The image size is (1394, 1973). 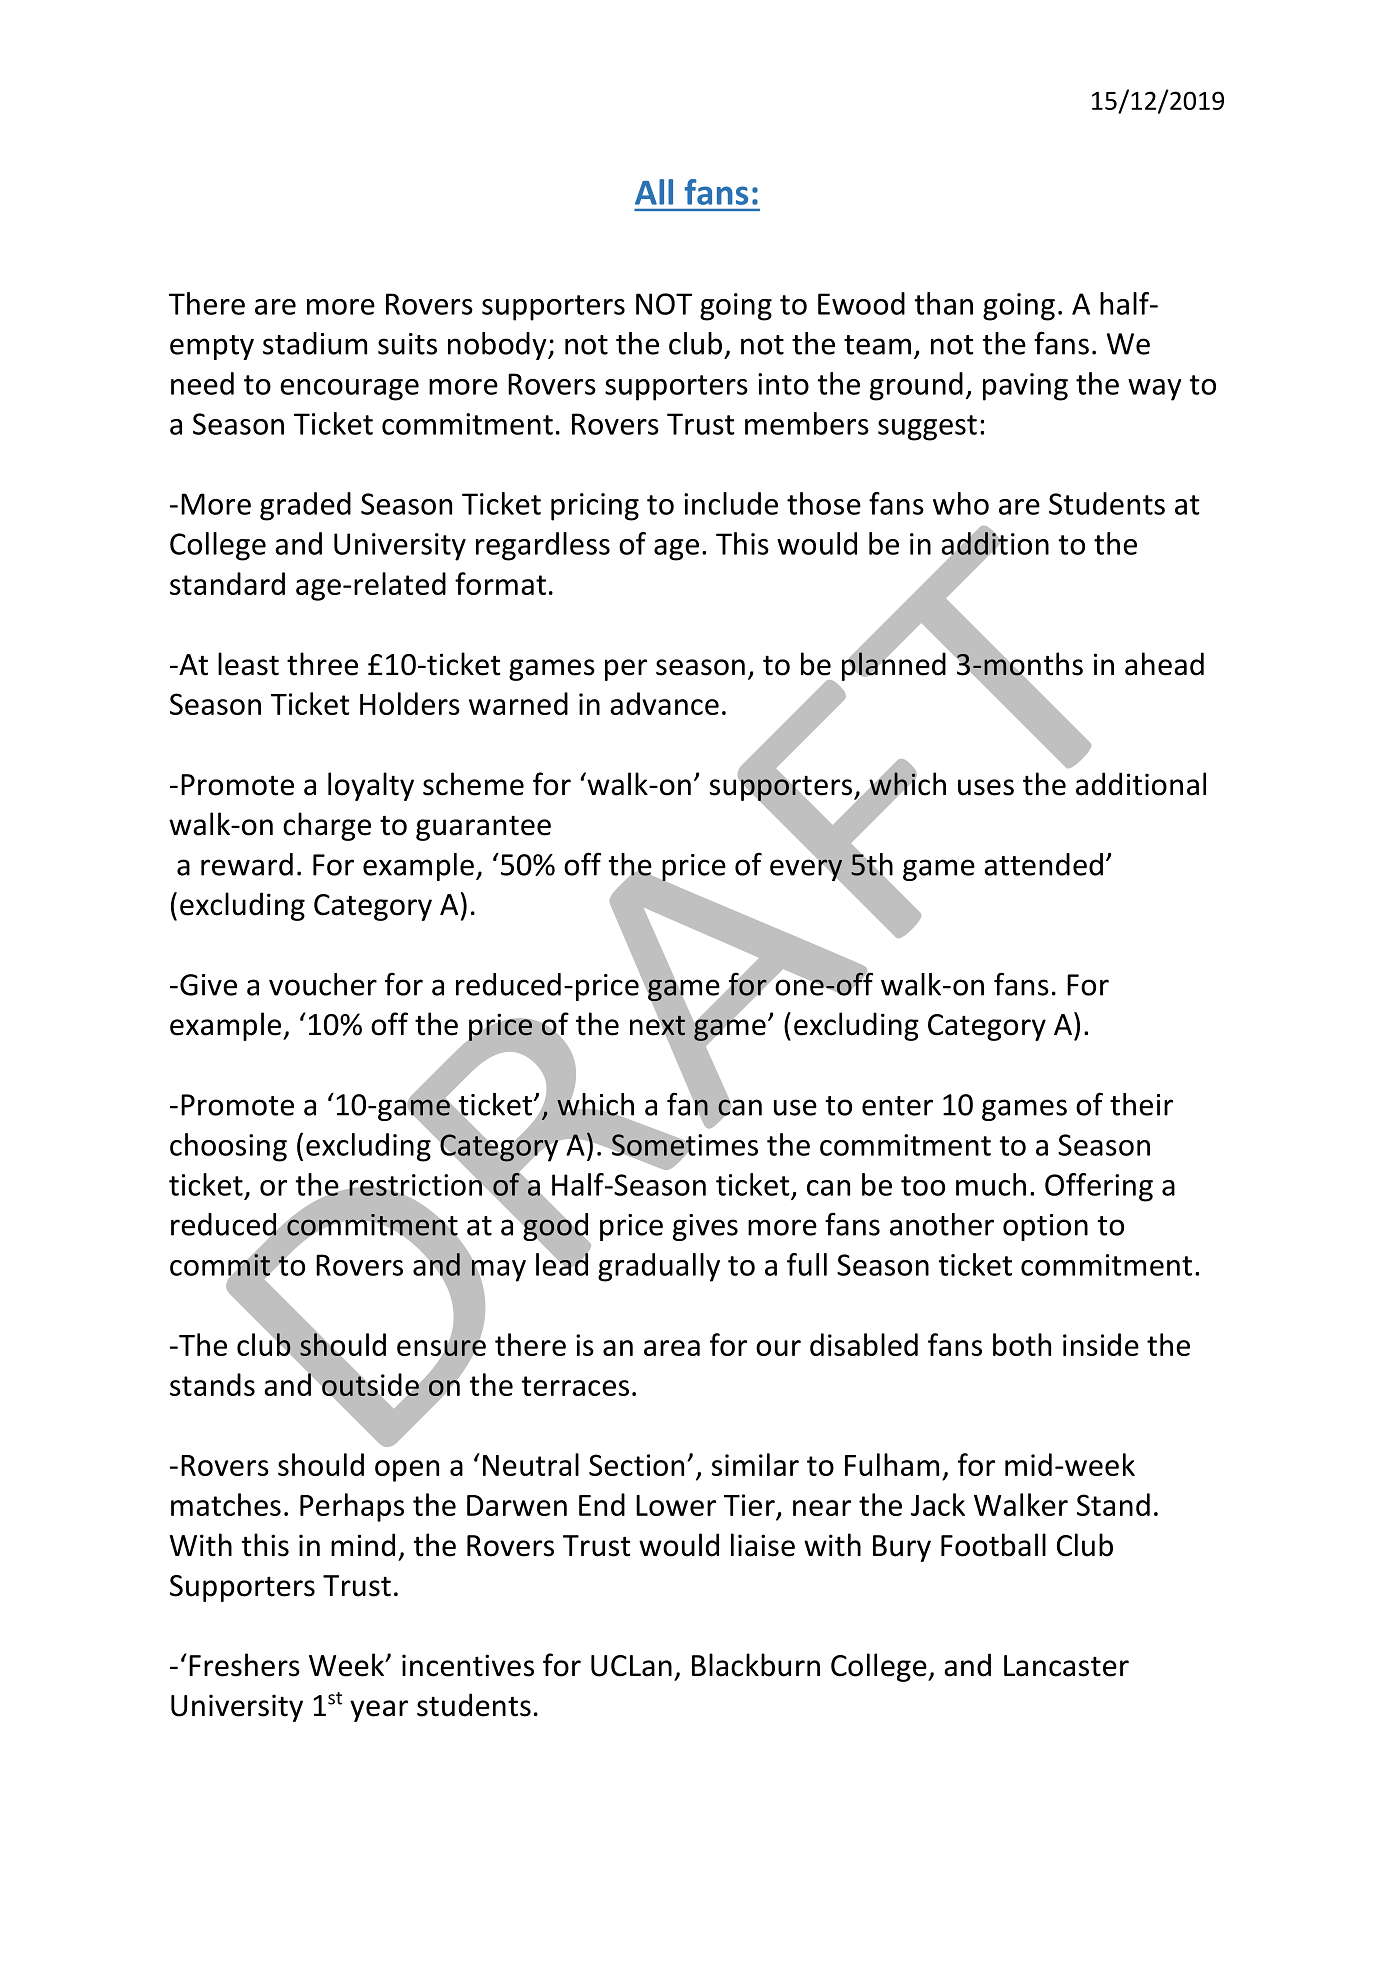 I want to click on both, so click(x=1022, y=1344).
